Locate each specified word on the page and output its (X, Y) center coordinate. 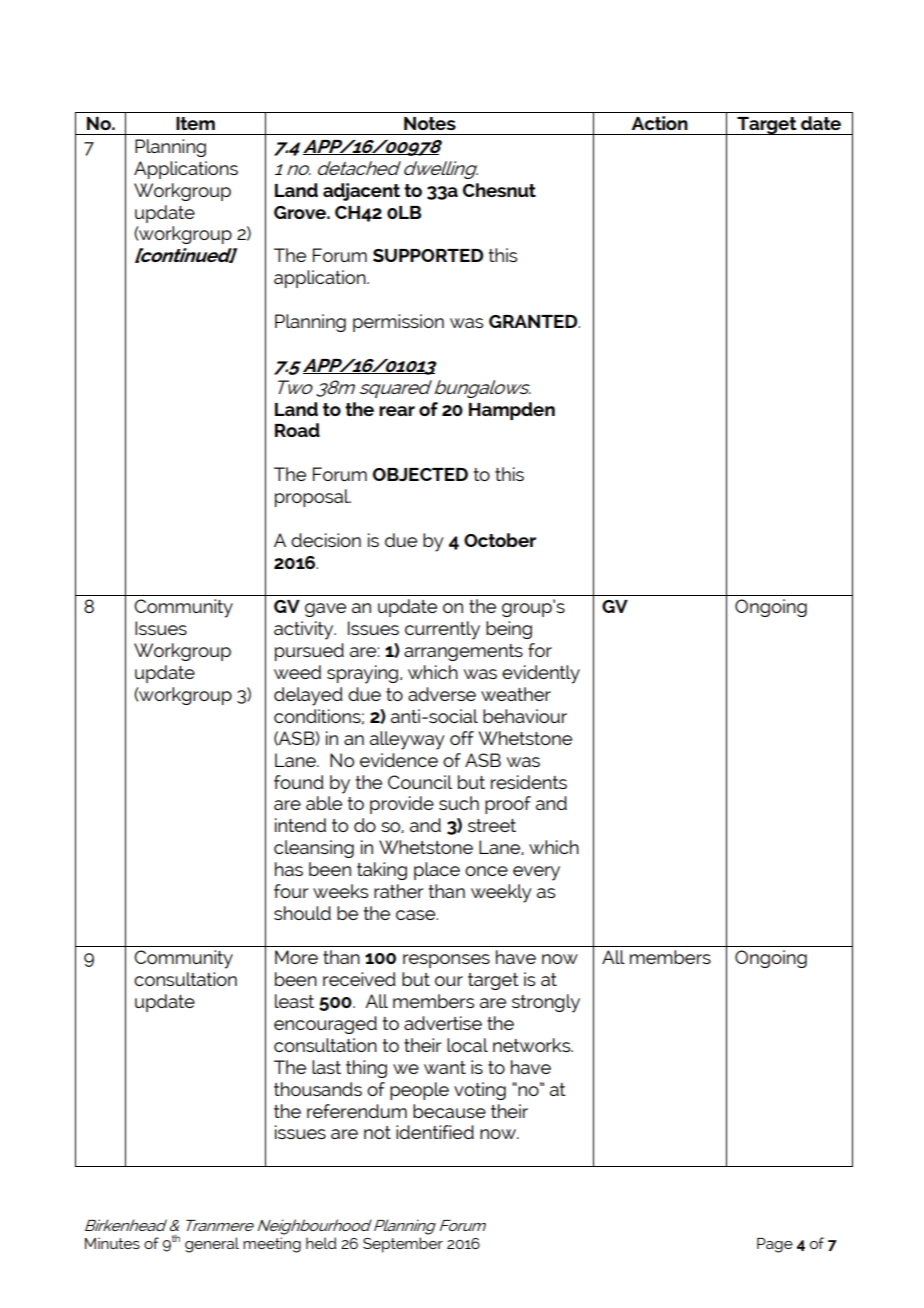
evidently (541, 674)
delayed (308, 696)
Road (297, 430)
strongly (546, 1003)
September (403, 1245)
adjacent (361, 192)
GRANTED (534, 321)
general (212, 1245)
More (296, 957)
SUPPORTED (428, 255)
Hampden (512, 411)
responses (446, 961)
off (462, 738)
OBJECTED (420, 474)
